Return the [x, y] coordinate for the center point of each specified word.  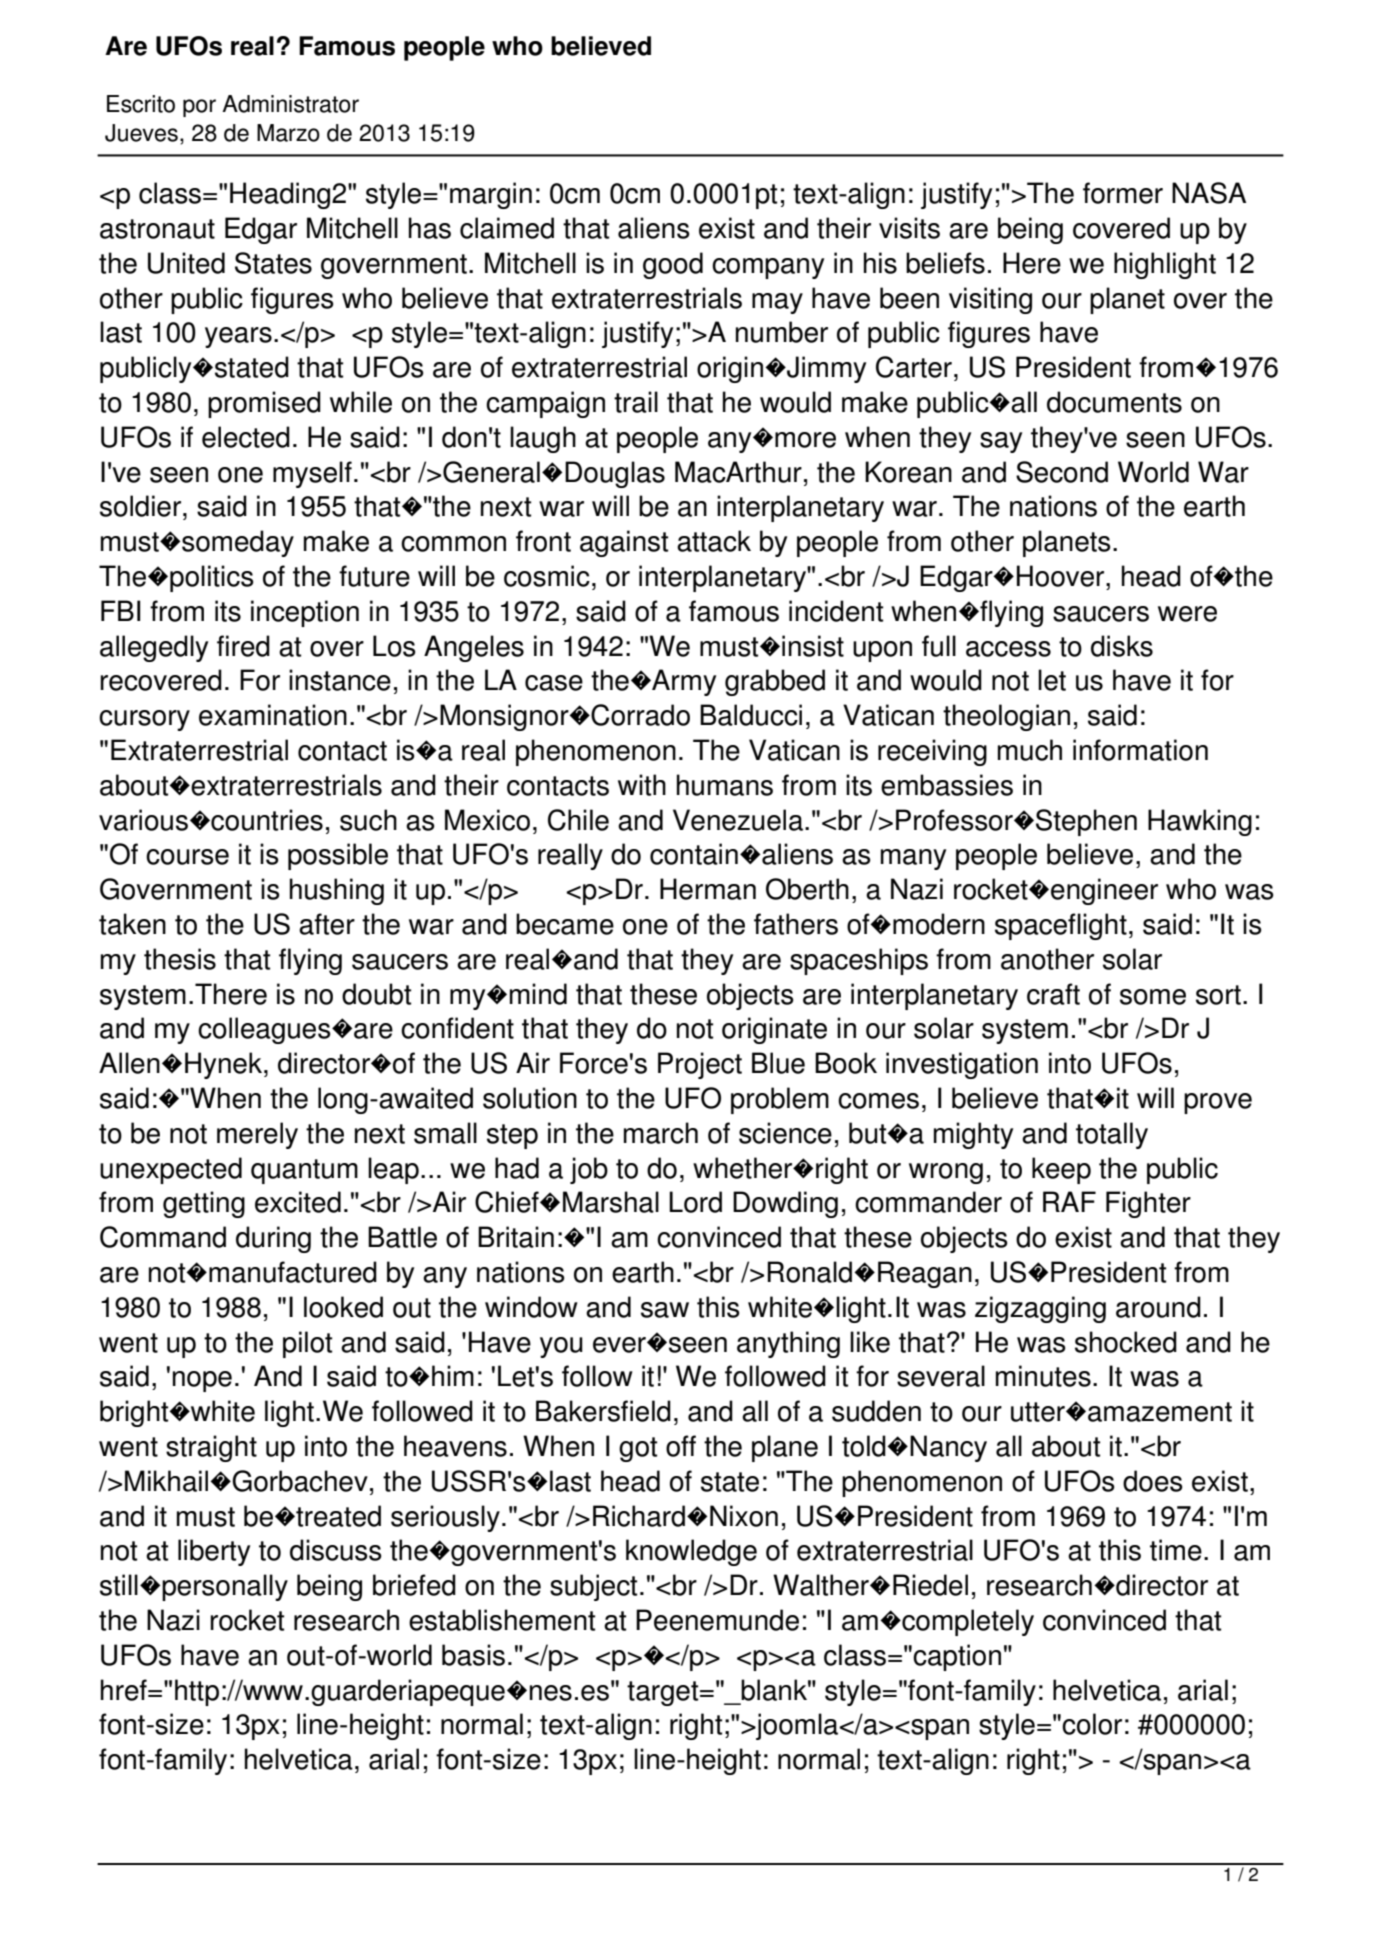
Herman [708, 889]
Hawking [1200, 822]
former [1123, 193]
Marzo [288, 133]
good [673, 265]
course [187, 857]
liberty [214, 1552]
